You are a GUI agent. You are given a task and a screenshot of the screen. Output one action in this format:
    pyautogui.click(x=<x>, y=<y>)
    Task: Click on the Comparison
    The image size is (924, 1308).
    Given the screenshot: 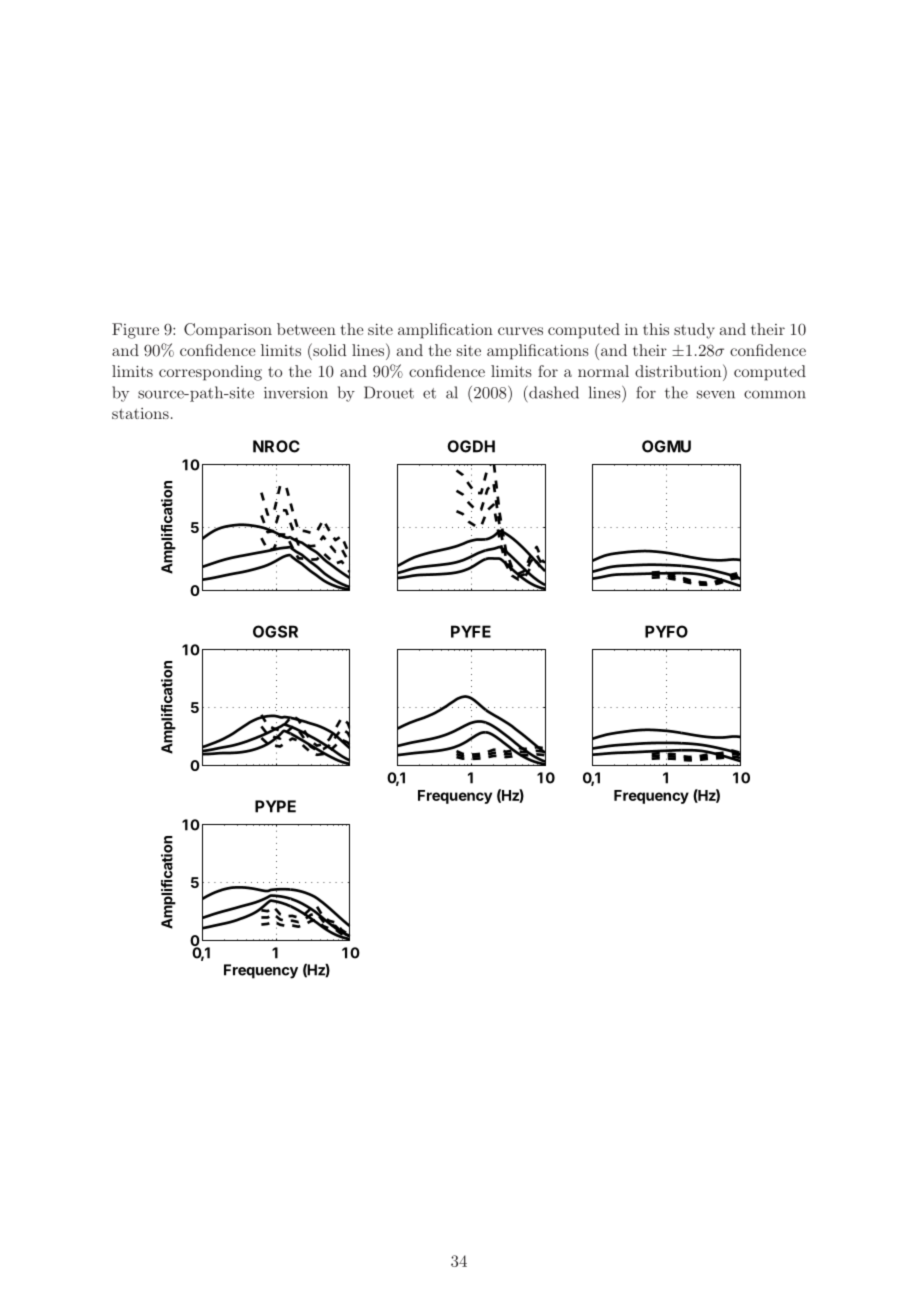 What is the action you would take?
    pyautogui.click(x=228, y=331)
